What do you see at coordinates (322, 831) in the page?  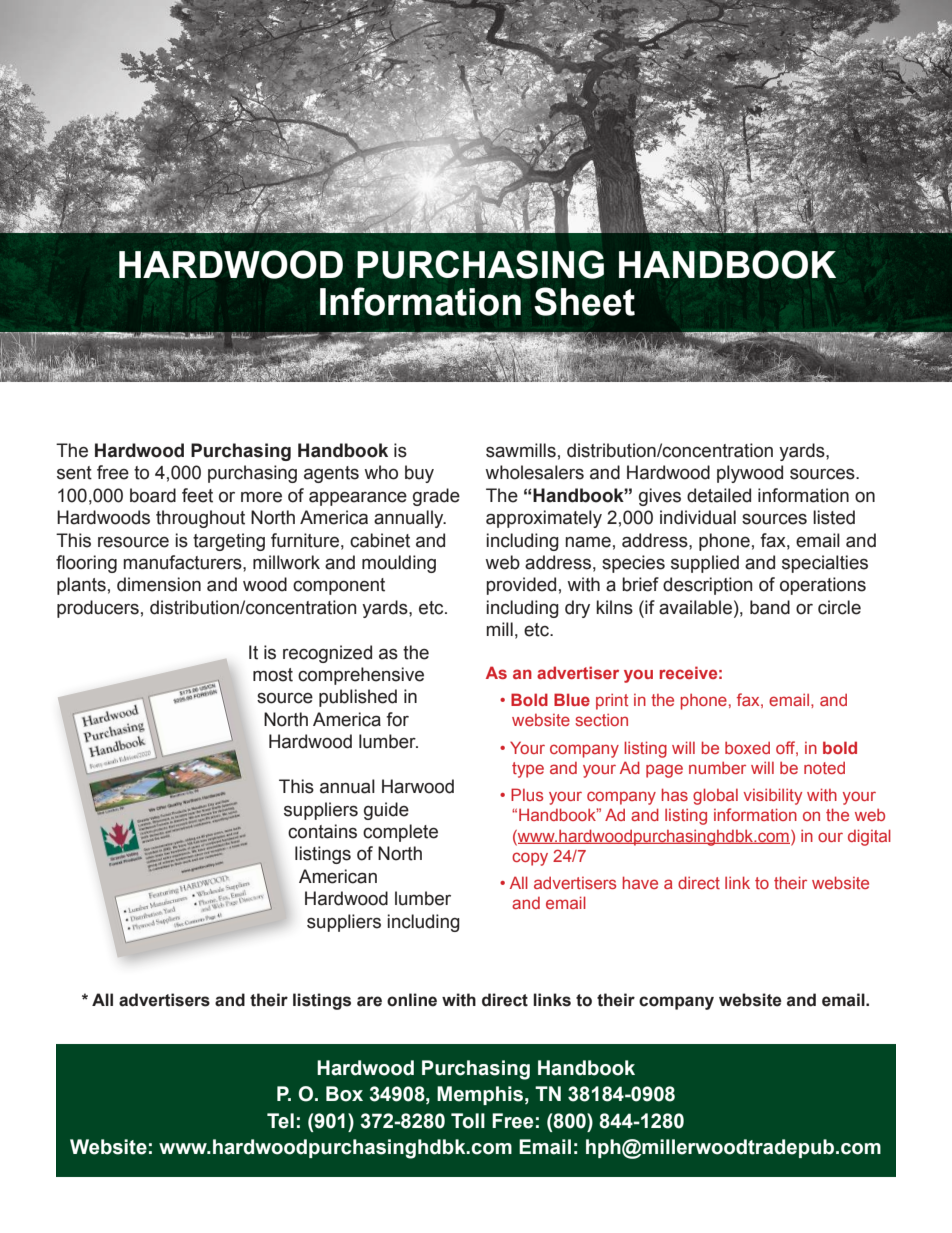 I see `contains` at bounding box center [322, 831].
